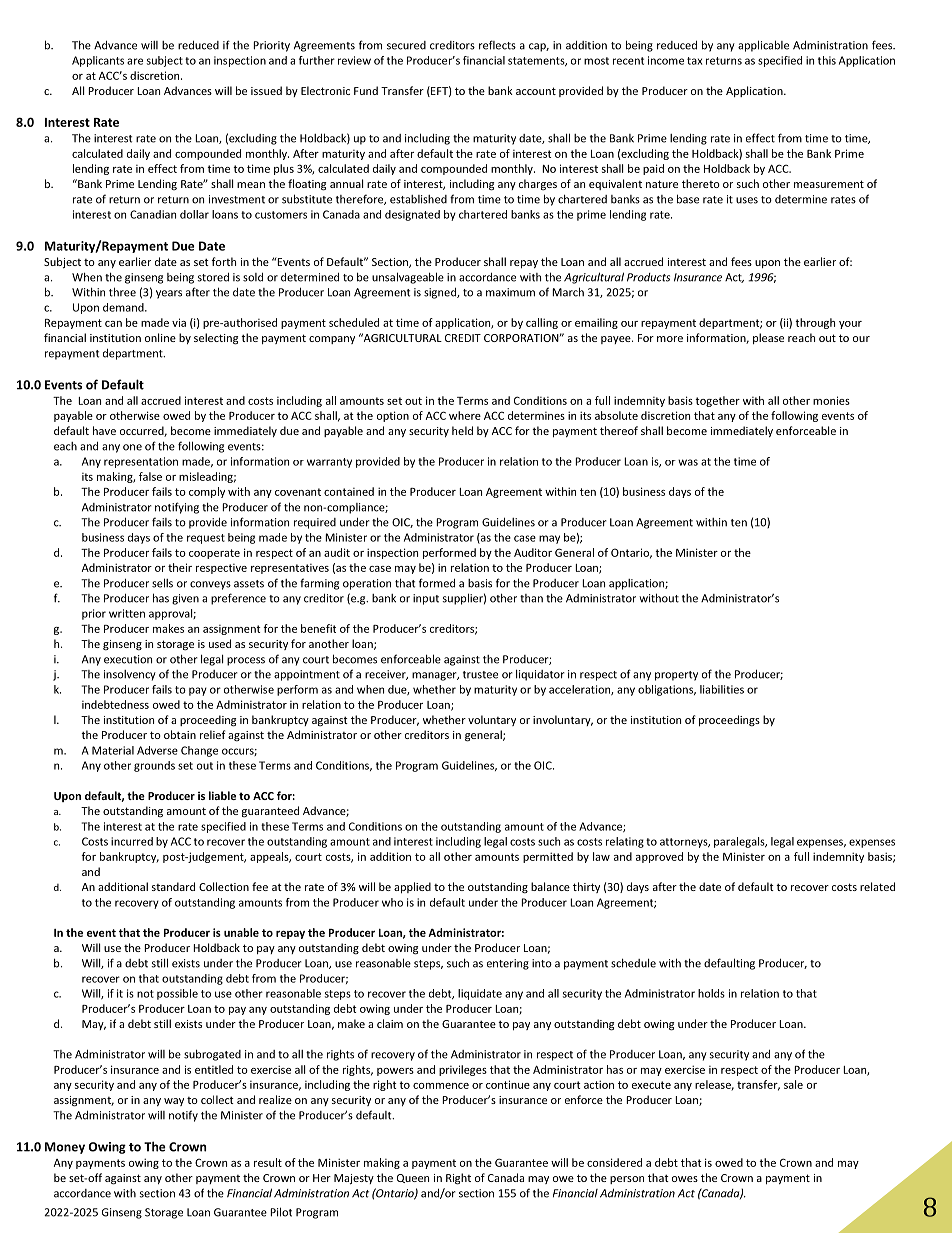 The image size is (952, 1233). I want to click on entering, so click(508, 964).
